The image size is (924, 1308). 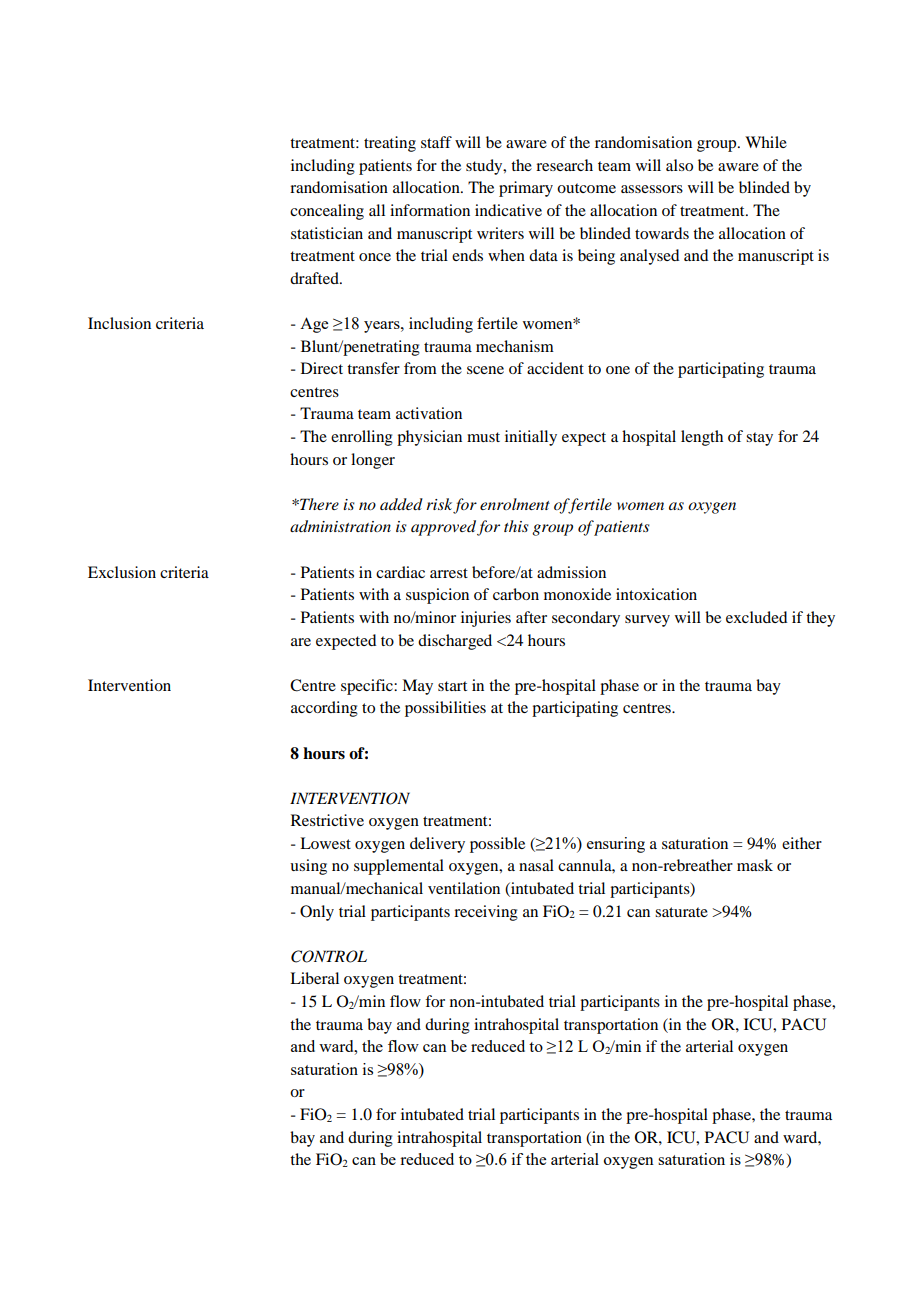 I want to click on possibilities, so click(x=445, y=709).
